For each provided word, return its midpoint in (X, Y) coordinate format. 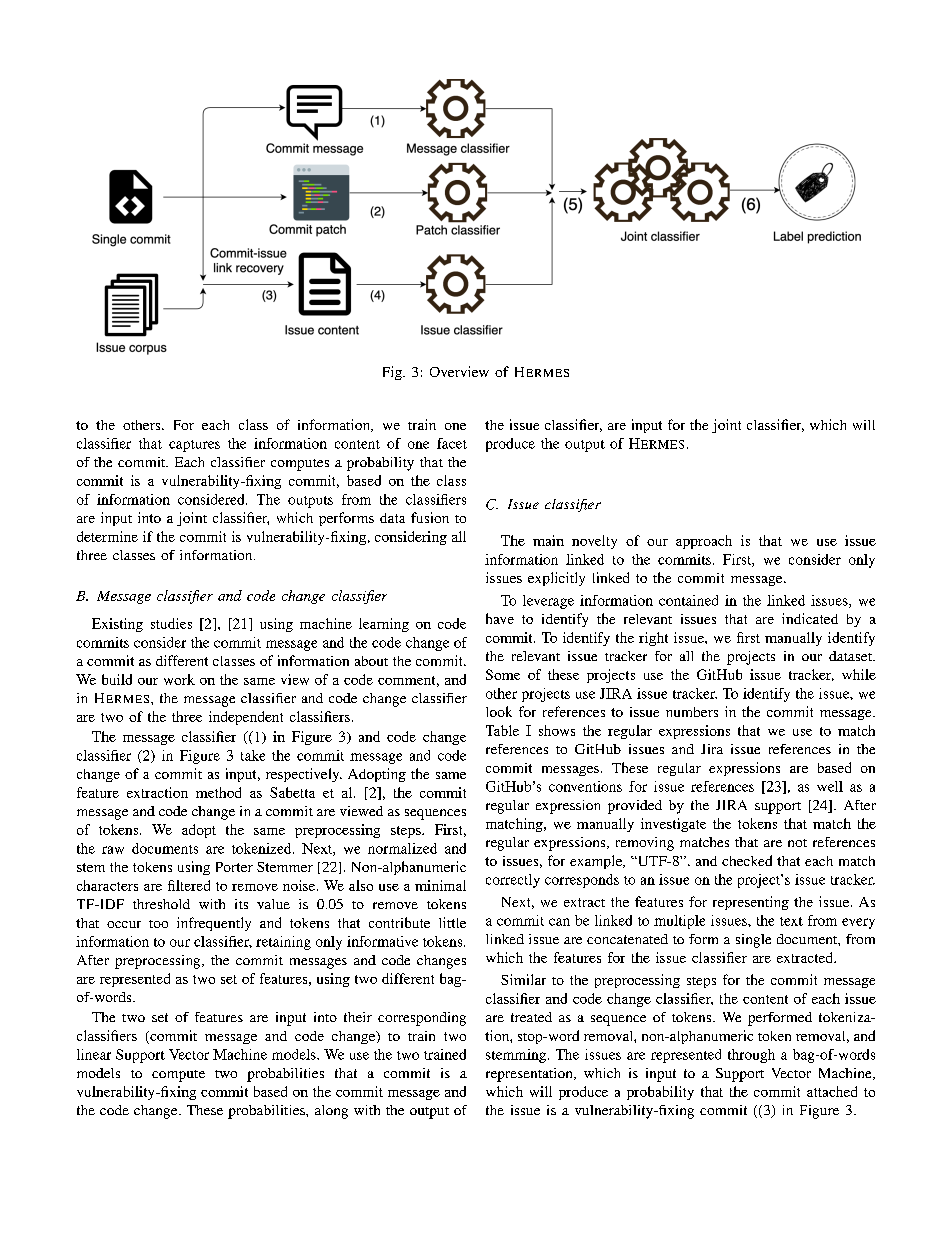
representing (751, 903)
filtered (189, 885)
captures (194, 446)
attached (832, 1091)
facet (452, 443)
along (331, 1112)
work (179, 679)
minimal (440, 885)
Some (503, 674)
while (859, 674)
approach (704, 542)
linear (94, 1054)
